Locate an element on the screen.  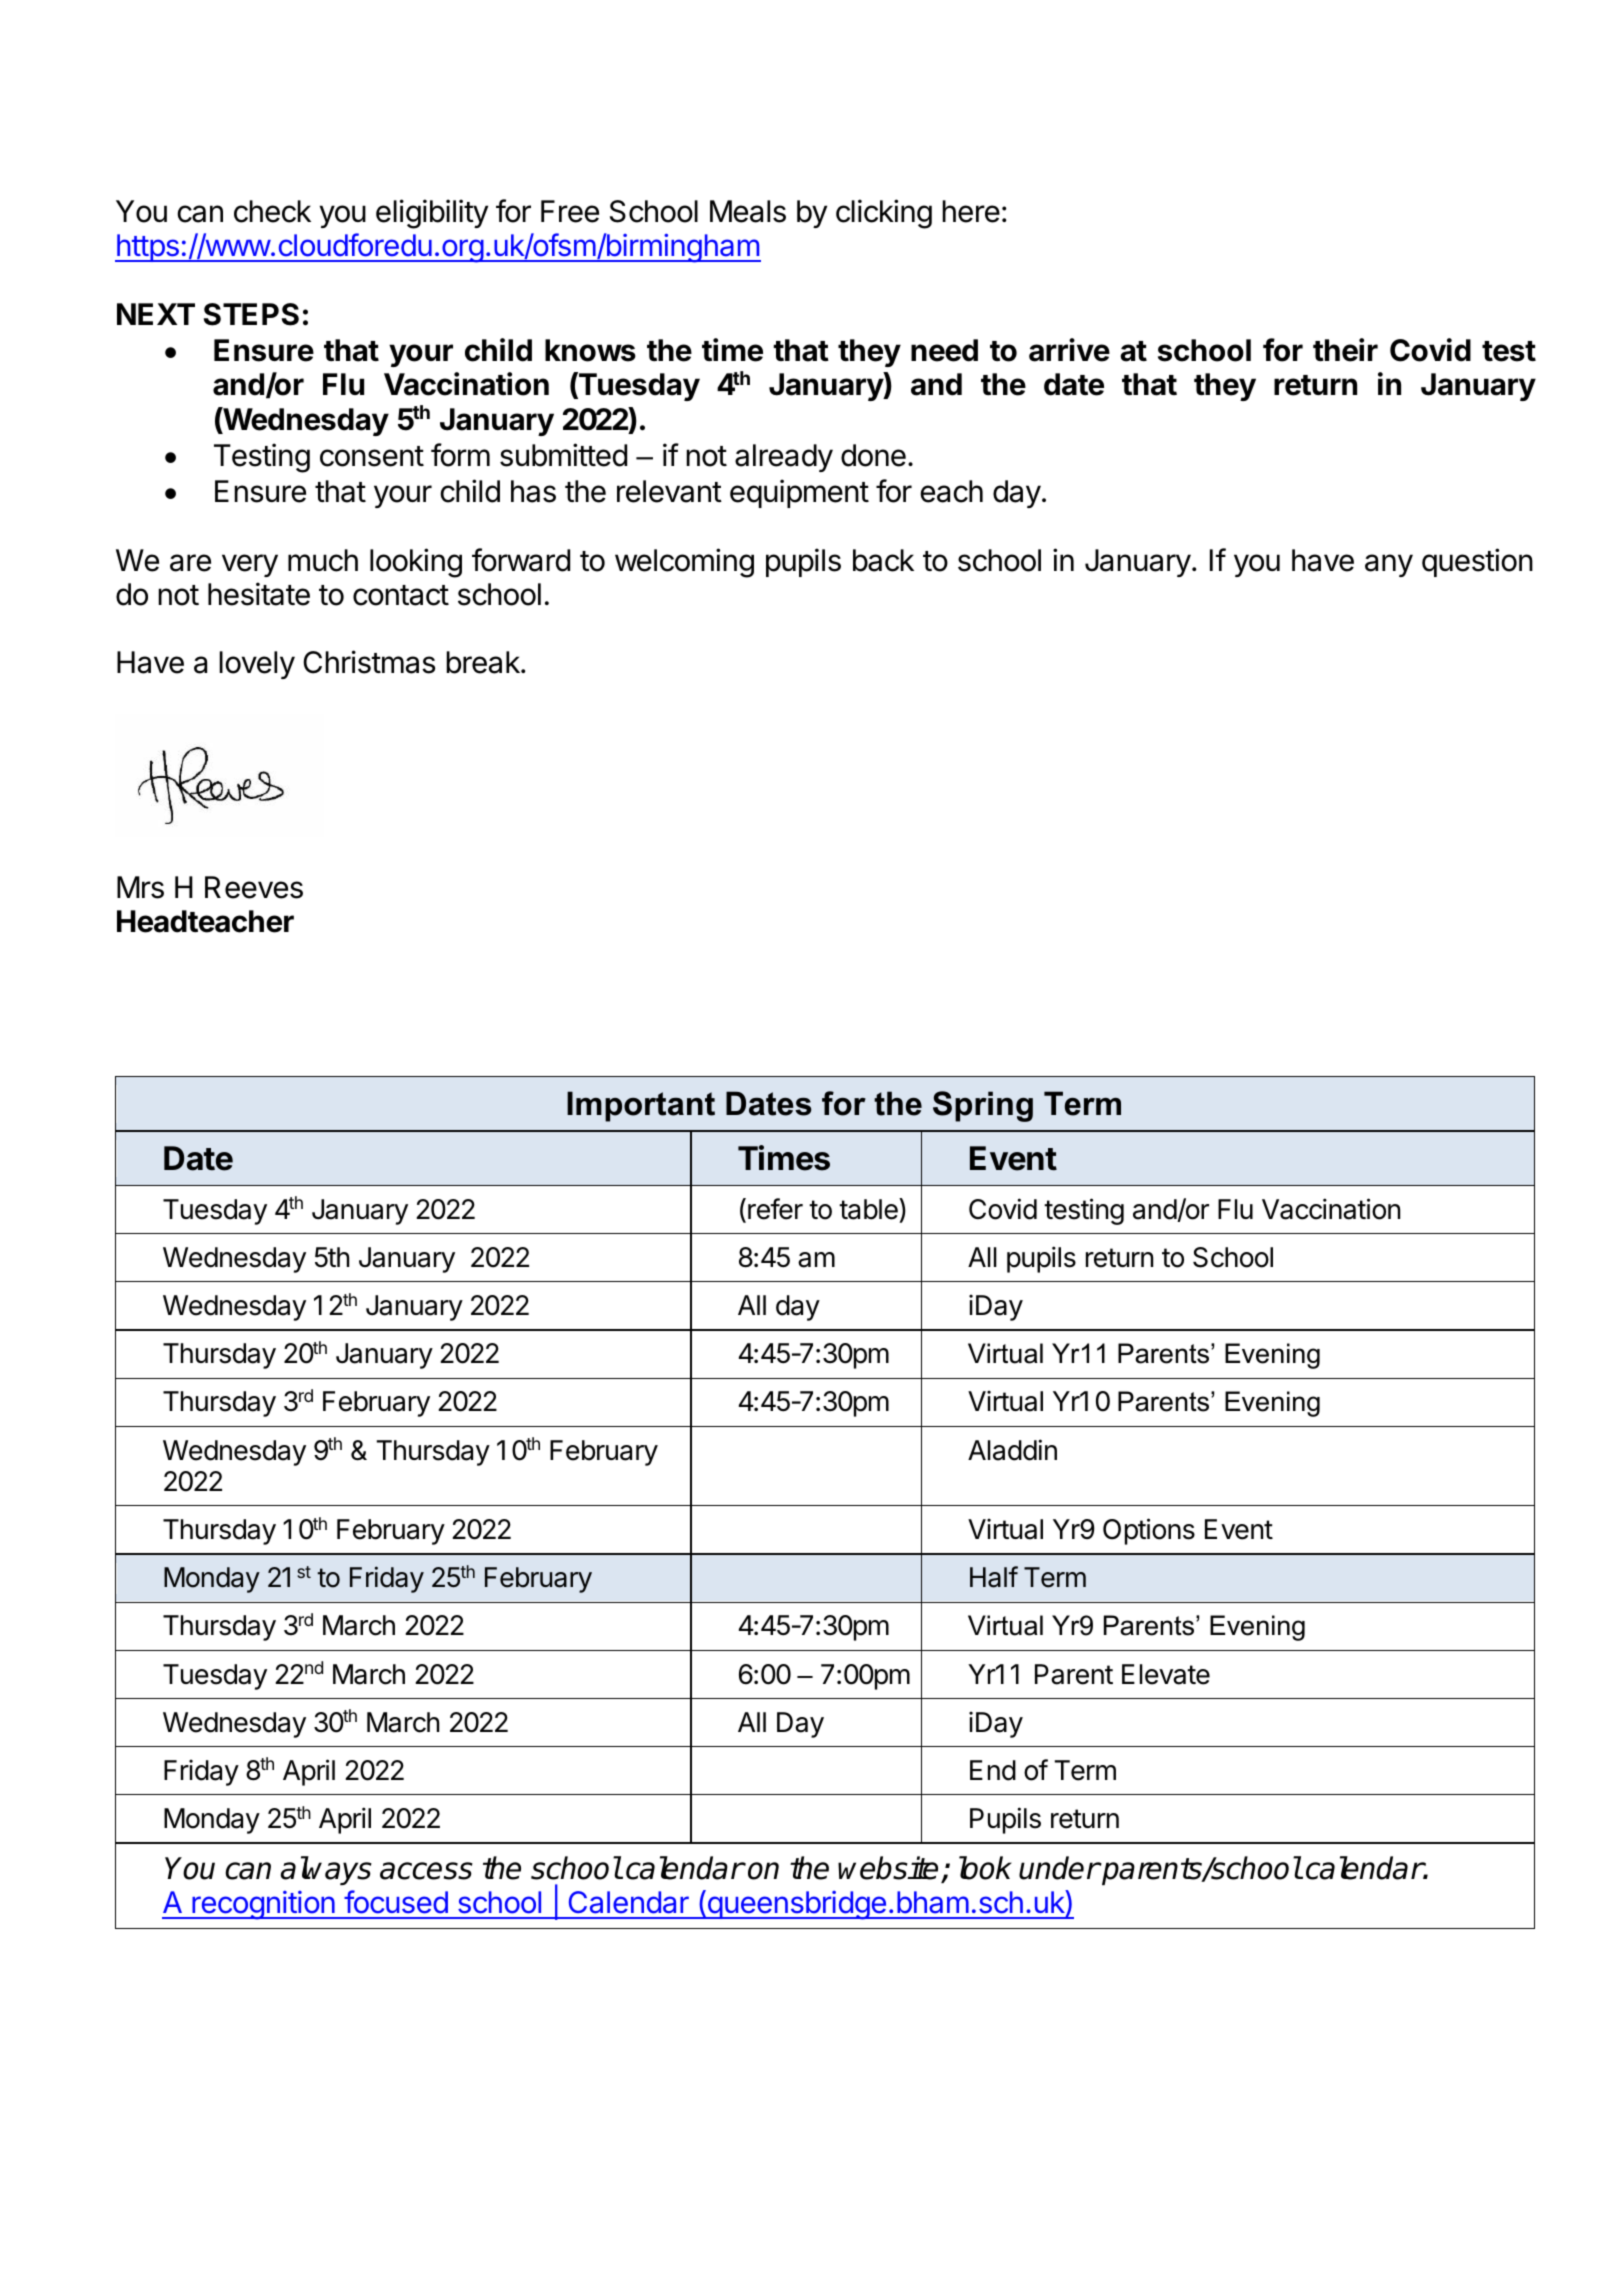
refer is located at coordinates (775, 1209).
